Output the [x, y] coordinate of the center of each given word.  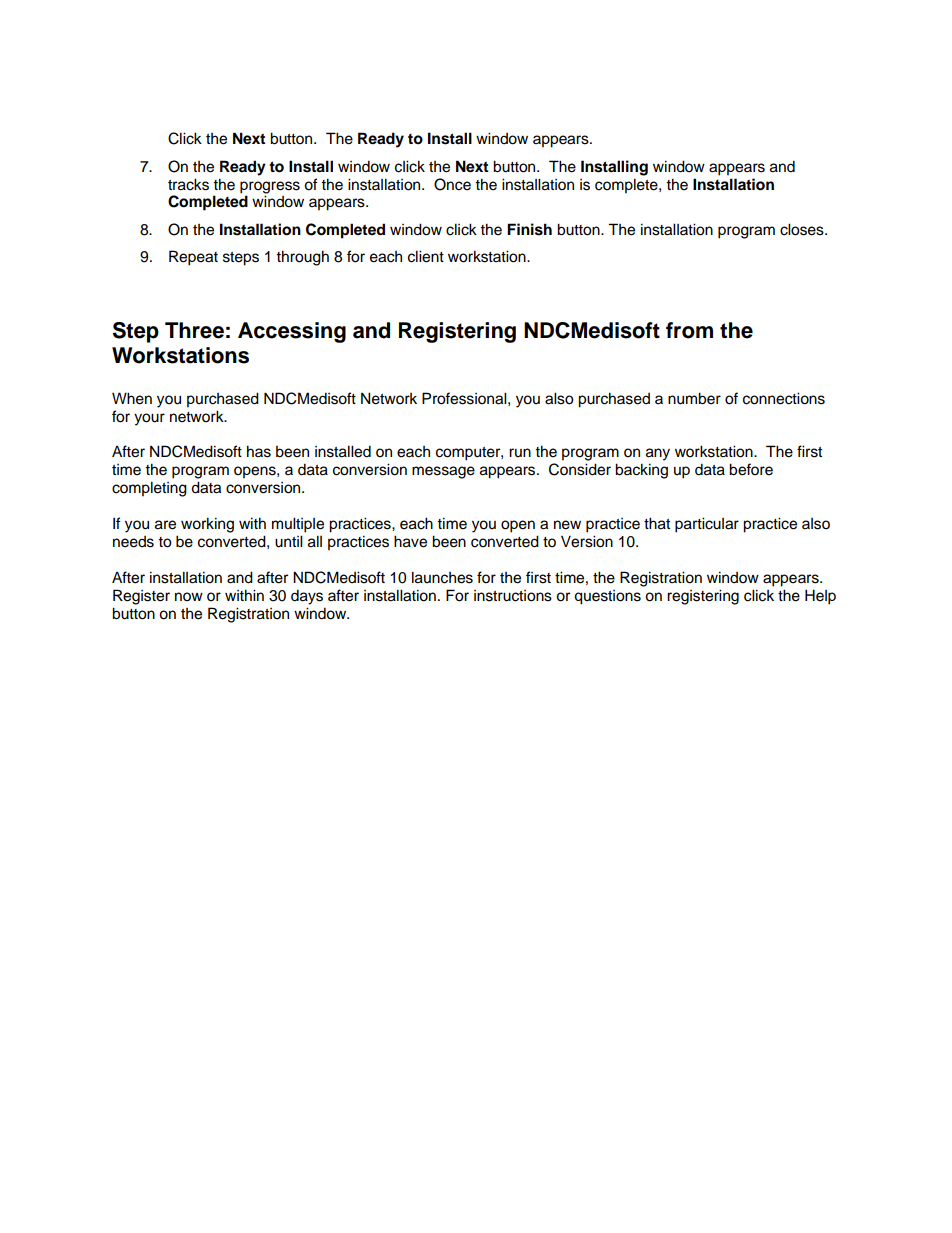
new [567, 525]
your [149, 419]
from [689, 330]
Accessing [292, 332]
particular [707, 525]
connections [784, 398]
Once [452, 184]
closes [803, 229]
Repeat [193, 258]
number [694, 398]
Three [194, 330]
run [520, 452]
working [207, 525]
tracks [188, 184]
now [189, 597]
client [426, 256]
